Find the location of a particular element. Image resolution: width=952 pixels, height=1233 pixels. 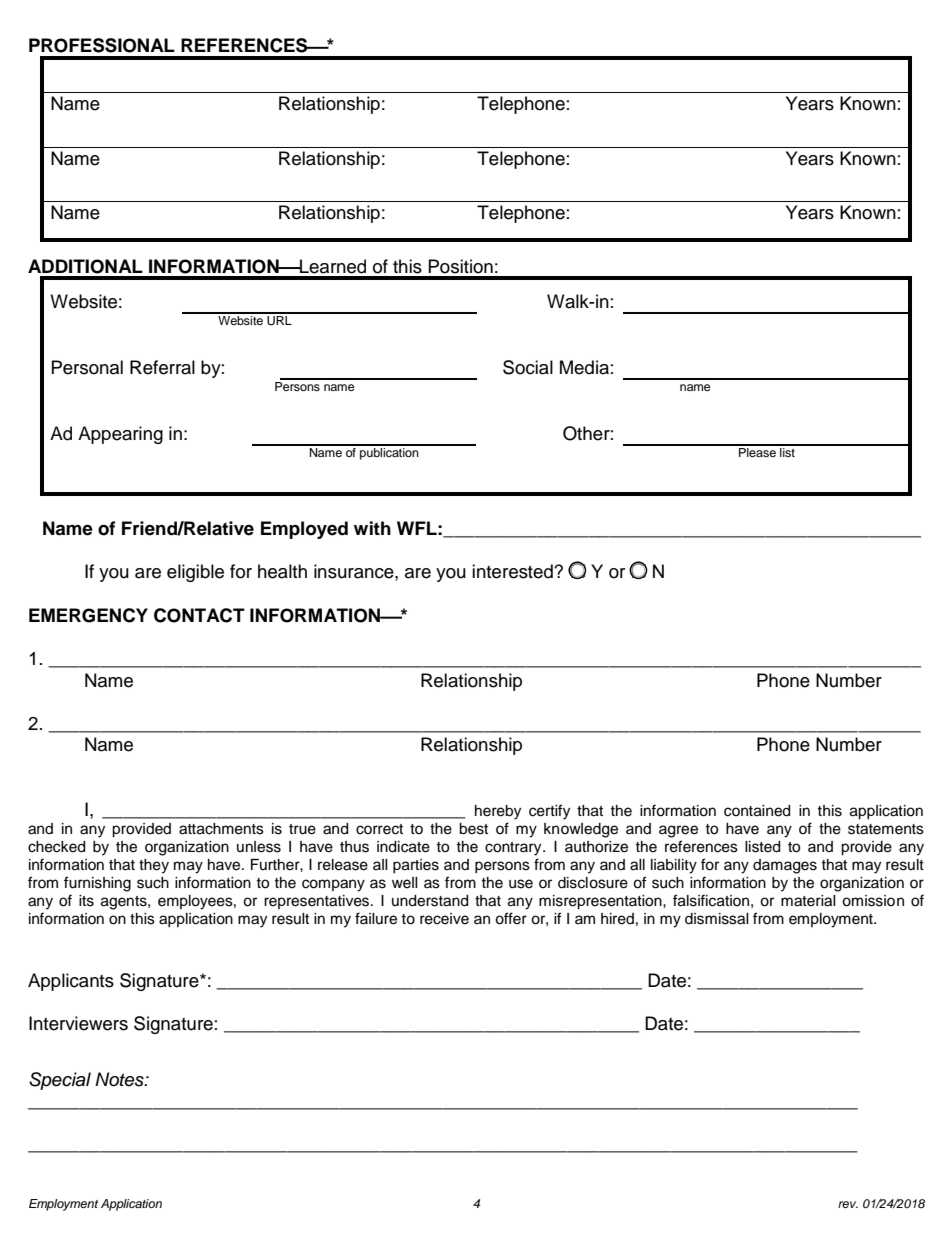

hereby is located at coordinates (498, 812).
